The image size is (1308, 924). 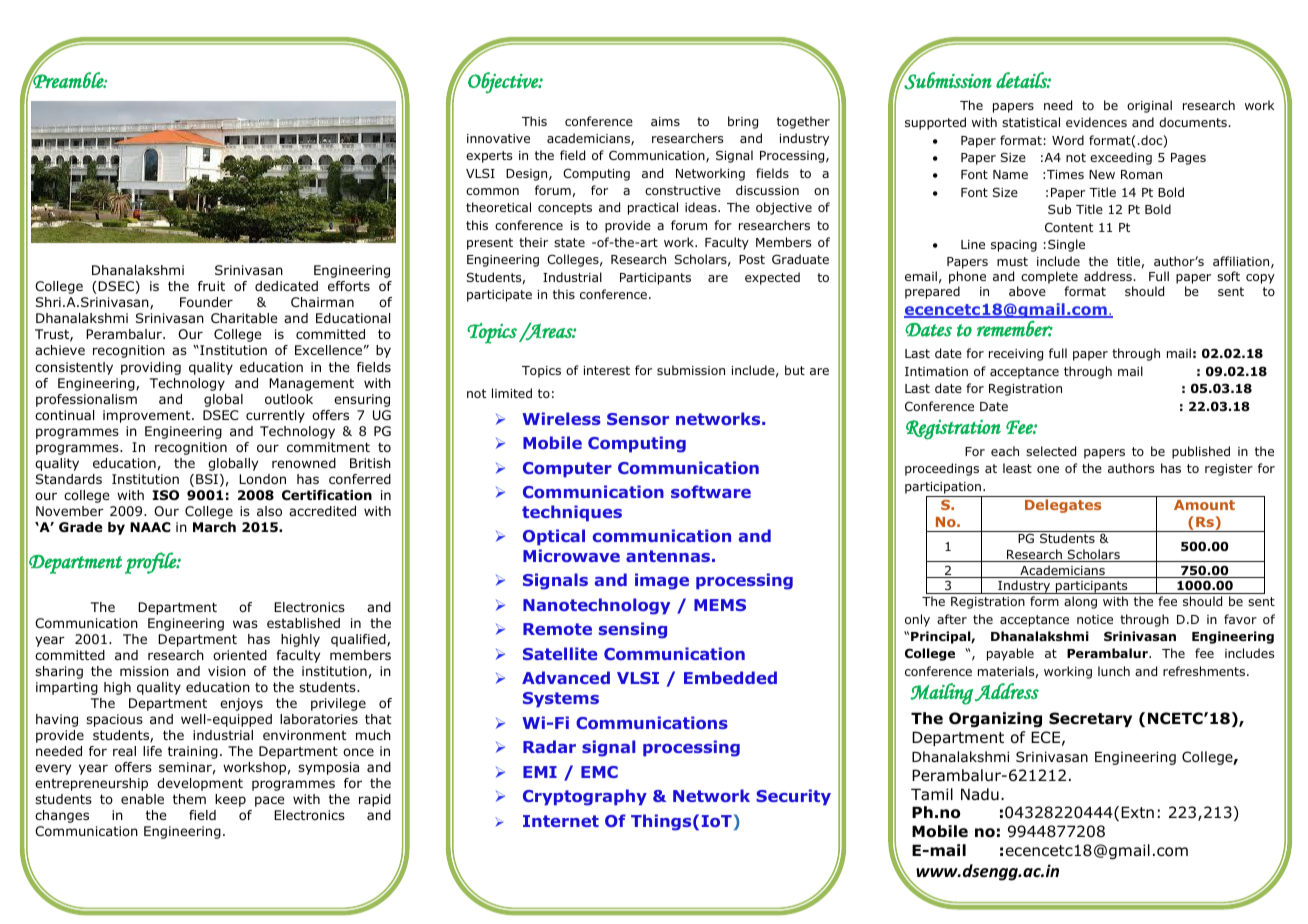 What do you see at coordinates (665, 121) in the page?
I see `aims` at bounding box center [665, 121].
